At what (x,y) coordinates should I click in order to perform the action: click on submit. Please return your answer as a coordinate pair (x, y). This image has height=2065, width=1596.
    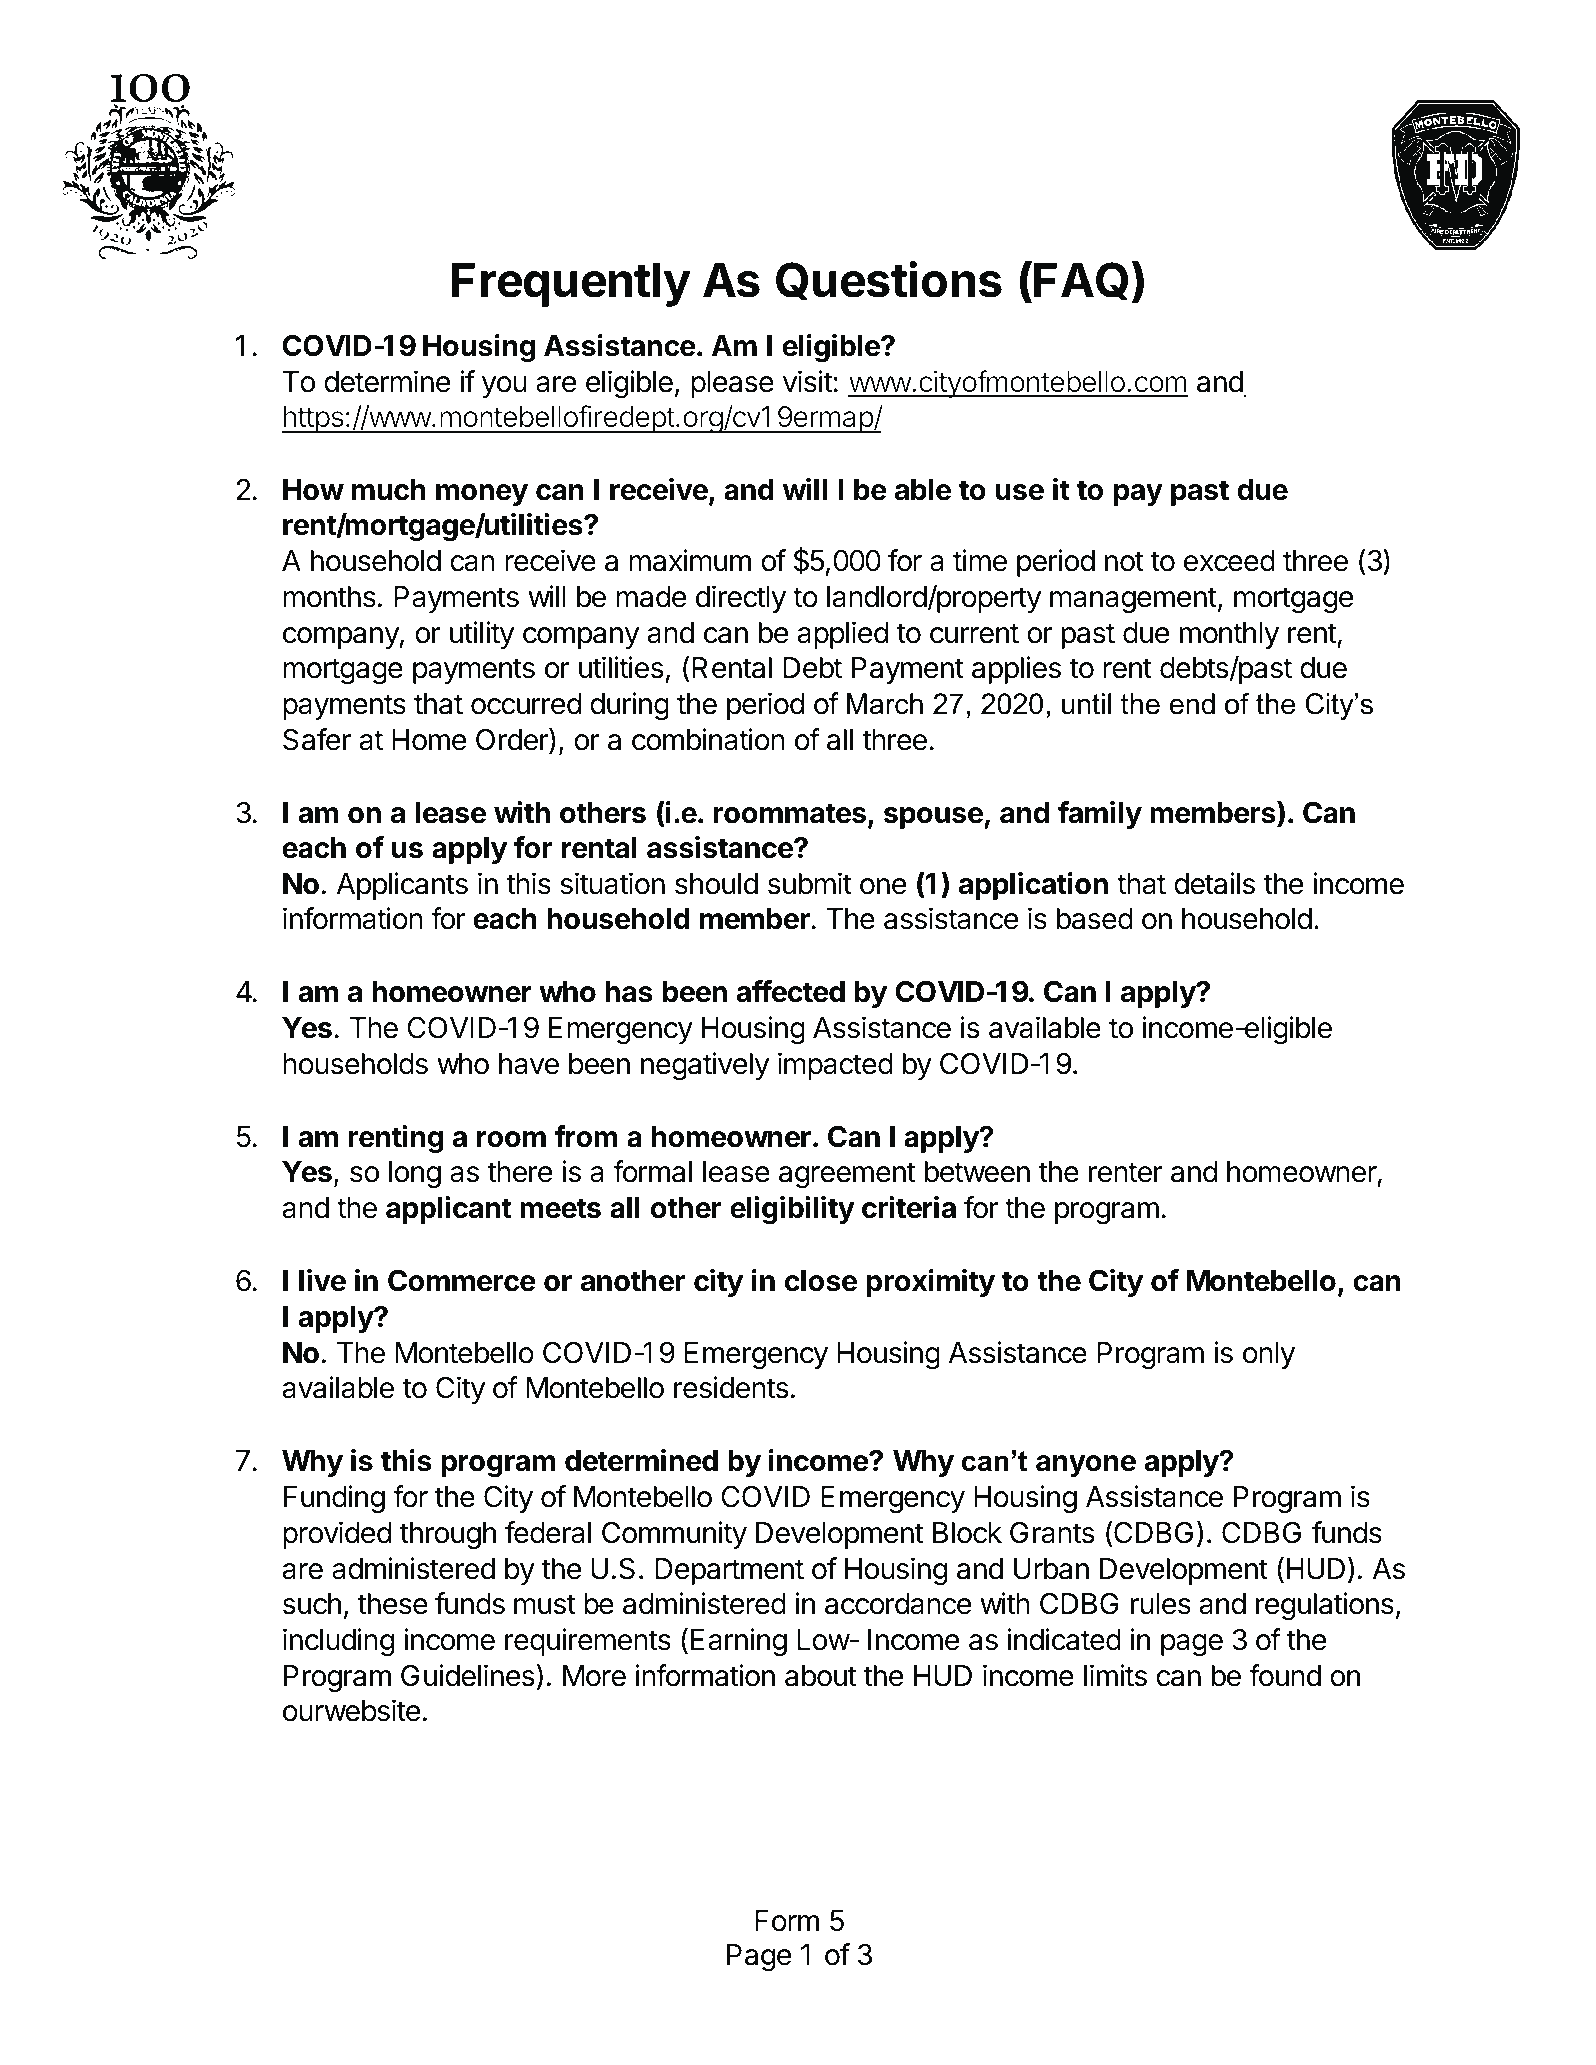
    Looking at the image, I should click on (810, 883).
